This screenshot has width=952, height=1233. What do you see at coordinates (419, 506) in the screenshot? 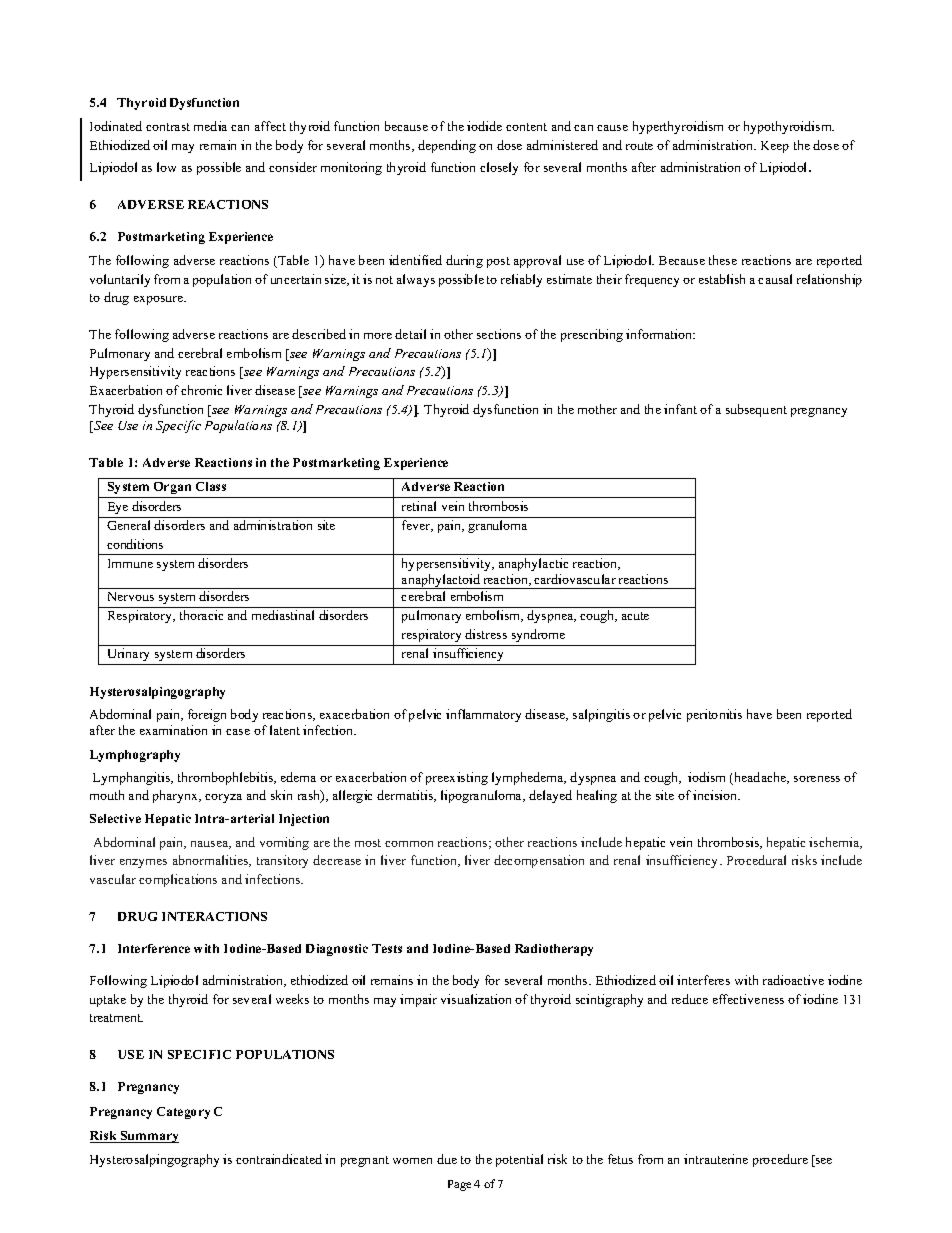
I see `retinal` at bounding box center [419, 506].
